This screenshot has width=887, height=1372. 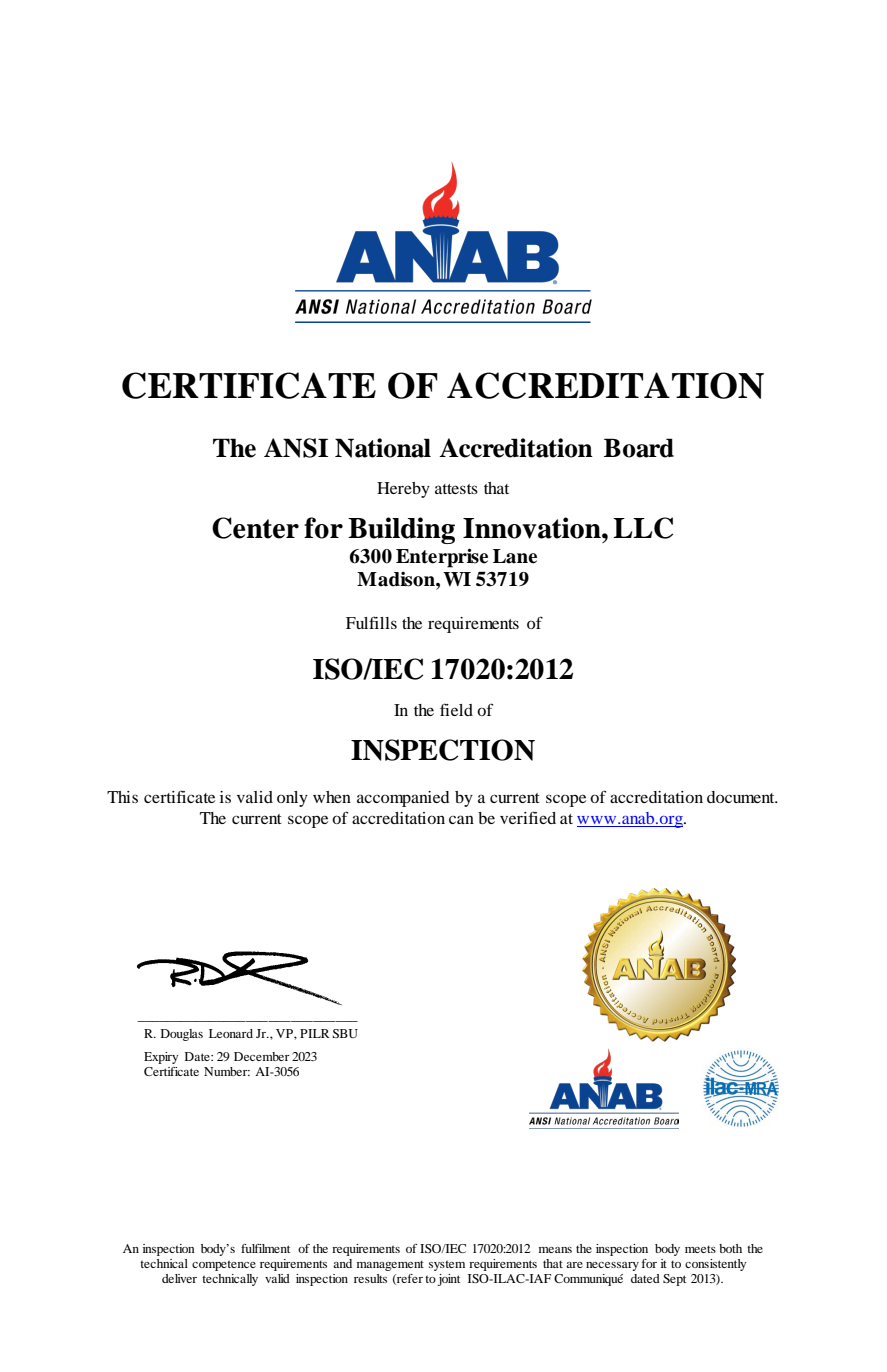 I want to click on competence, so click(x=224, y=1265).
